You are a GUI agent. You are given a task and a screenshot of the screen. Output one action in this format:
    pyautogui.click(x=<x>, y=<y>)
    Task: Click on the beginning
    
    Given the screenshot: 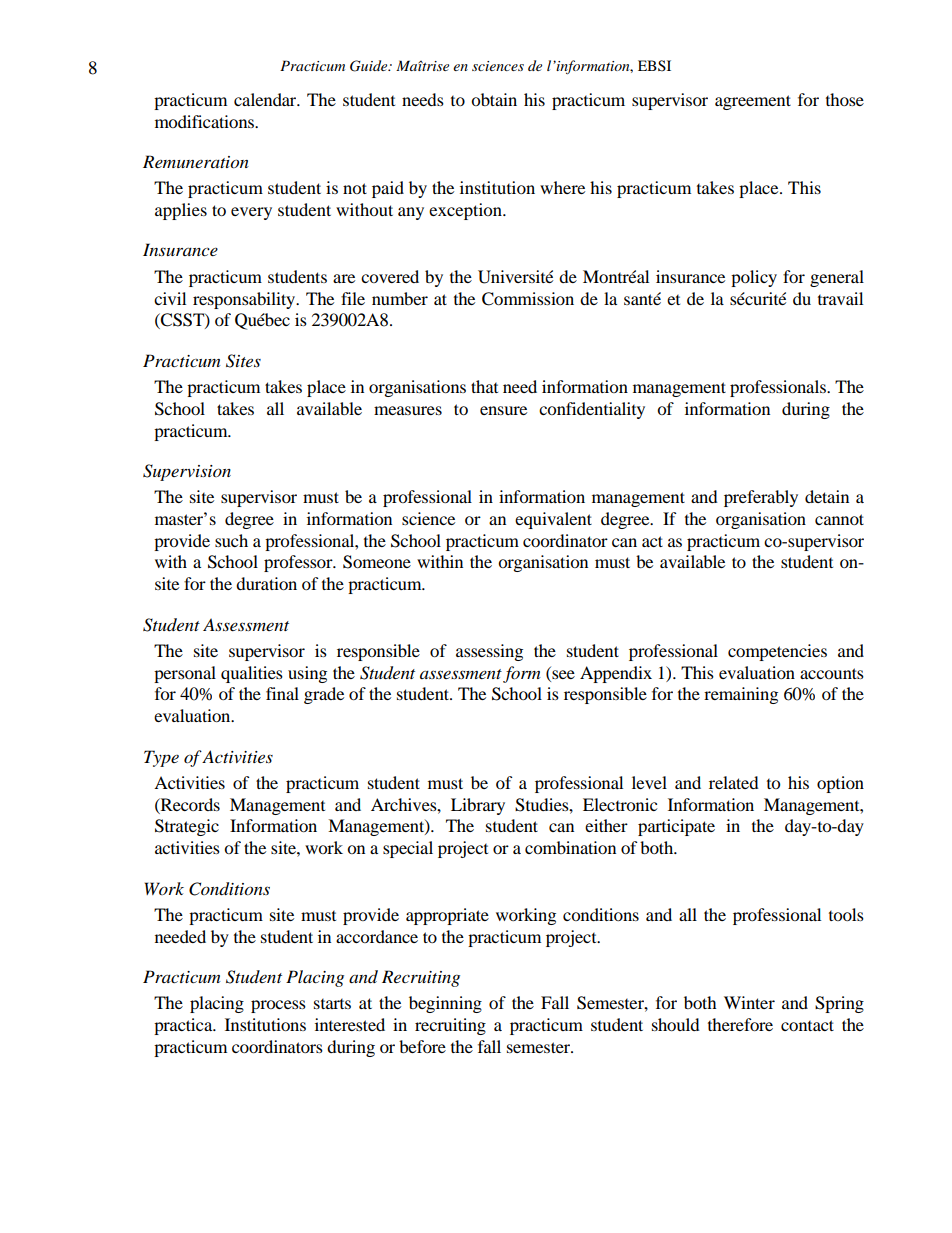 What is the action you would take?
    pyautogui.click(x=445, y=1004)
